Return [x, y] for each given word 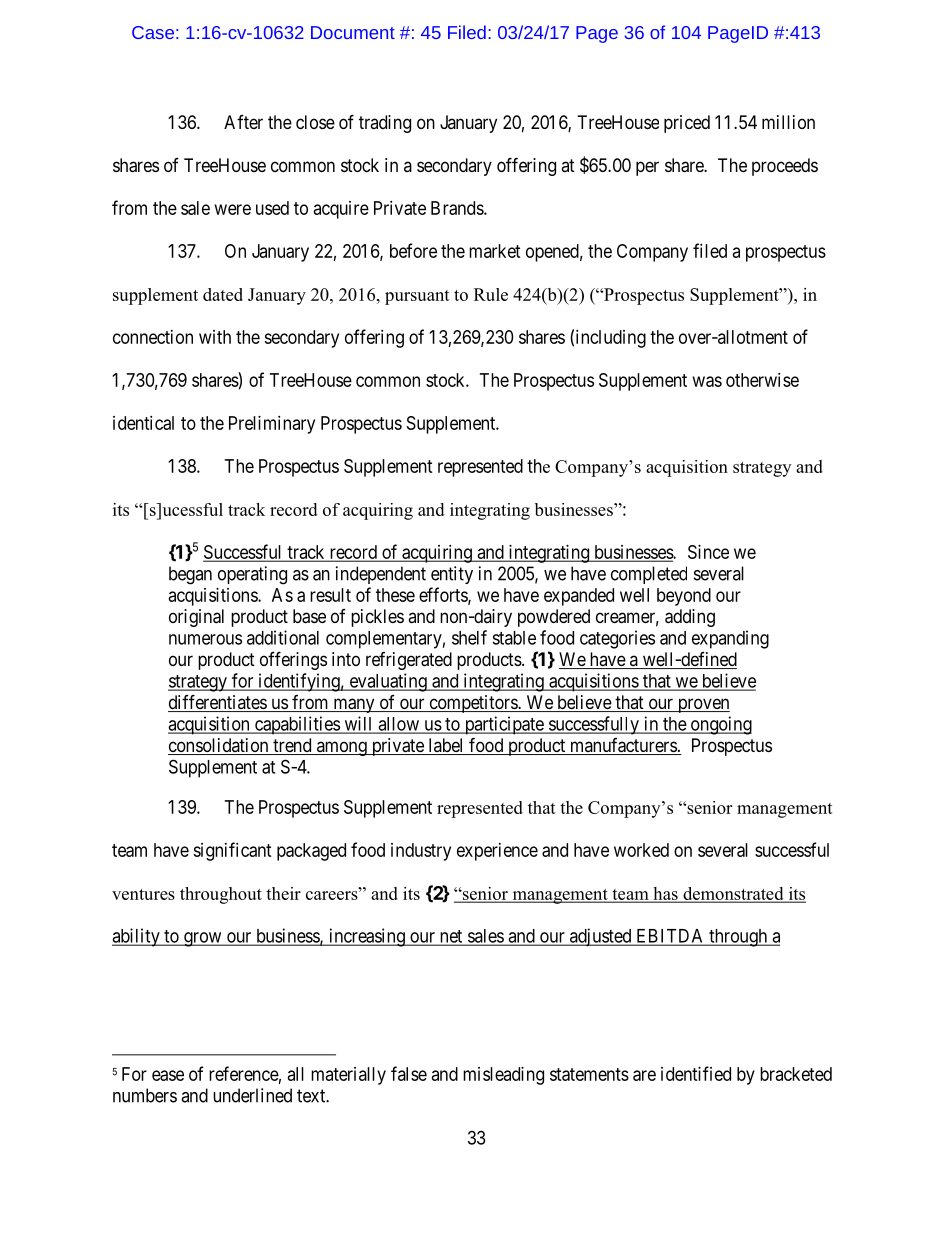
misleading [503, 1076]
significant [232, 851]
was [707, 381]
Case [153, 32]
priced [687, 124]
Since [708, 552]
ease [168, 1075]
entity [452, 575]
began [190, 575]
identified [696, 1073]
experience [497, 852]
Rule [491, 294]
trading [385, 124]
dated [223, 294]
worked [641, 850]
